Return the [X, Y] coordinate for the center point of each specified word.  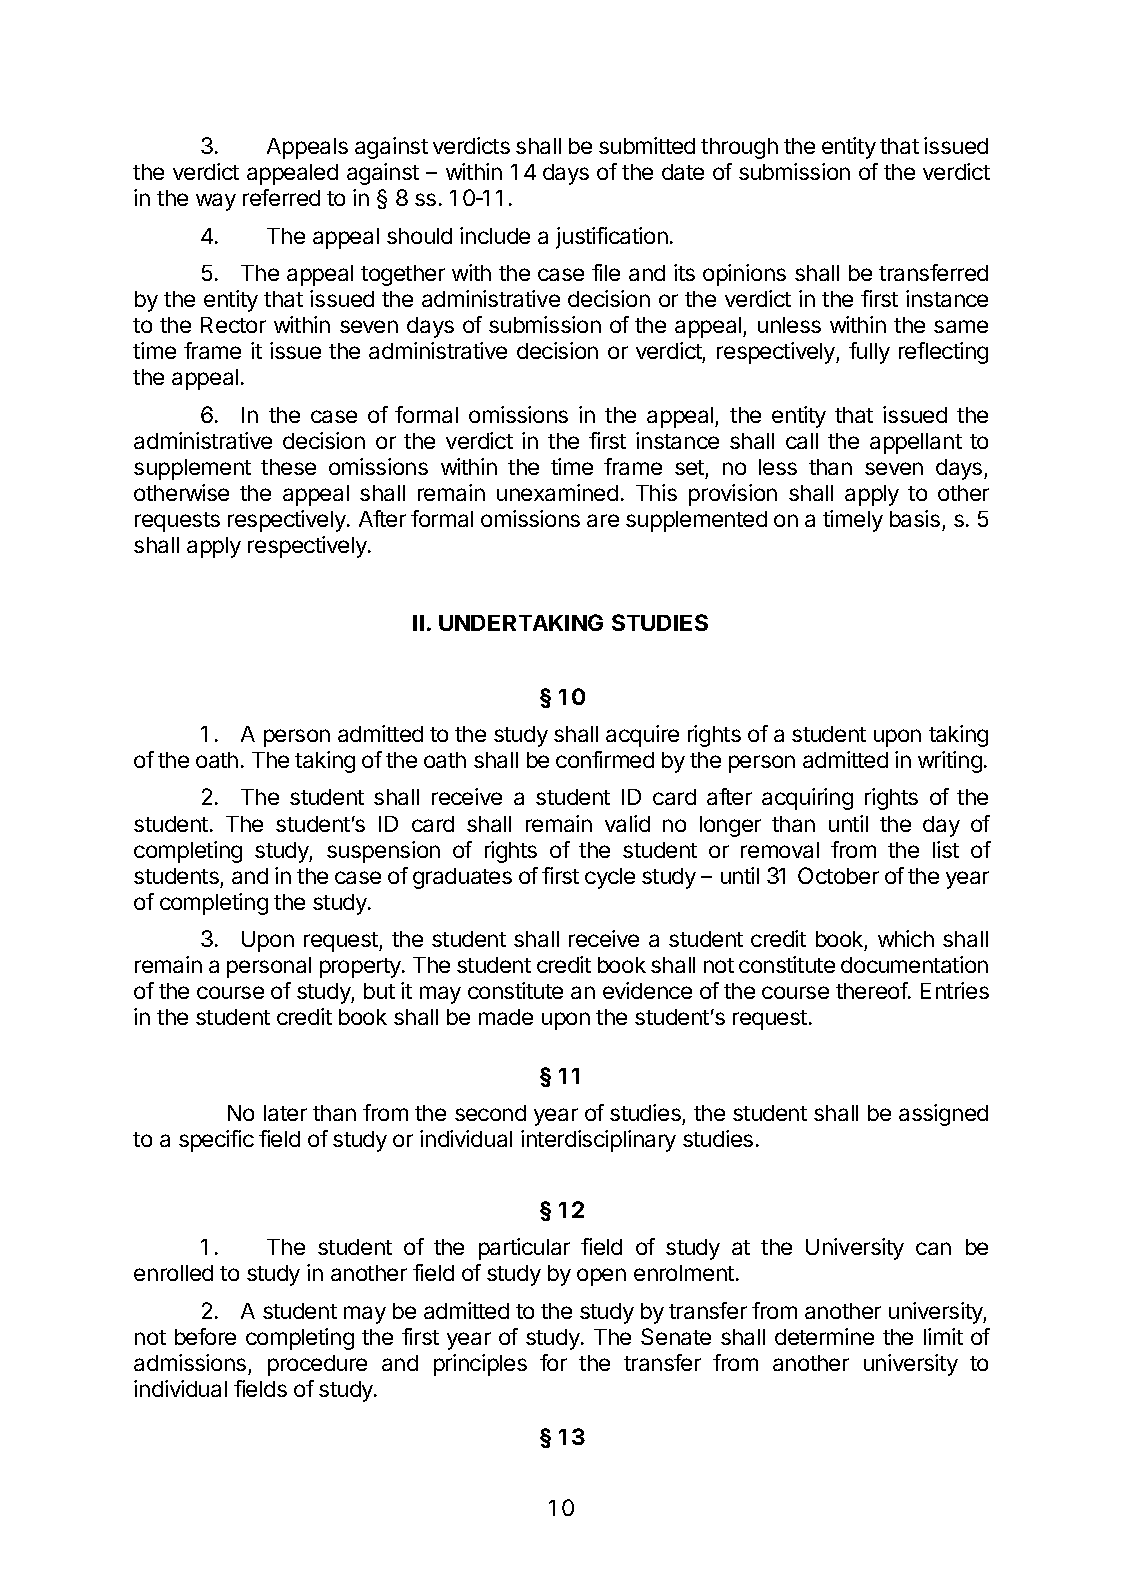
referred [281, 197]
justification [612, 238]
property [361, 968]
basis [915, 518]
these [288, 467]
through [739, 148]
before [205, 1336]
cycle [610, 878]
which [906, 938]
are [603, 520]
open [601, 1277]
